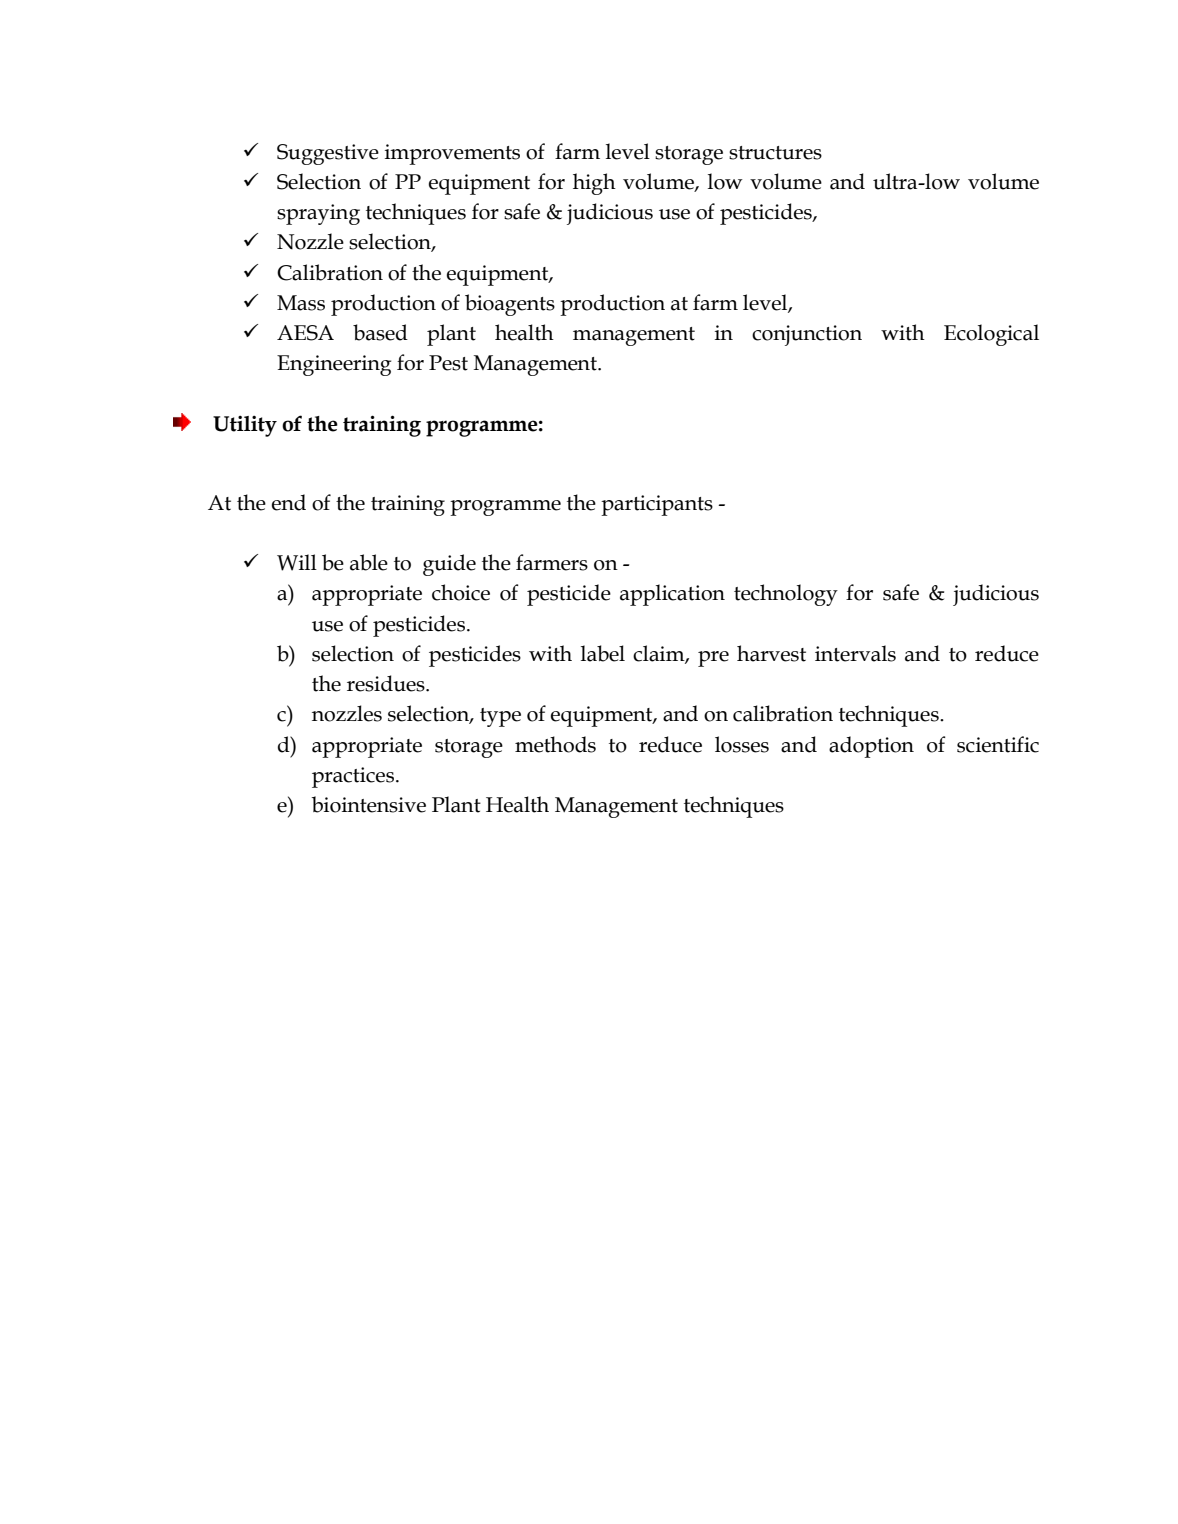 This page has width=1178, height=1524. I want to click on application, so click(672, 595).
